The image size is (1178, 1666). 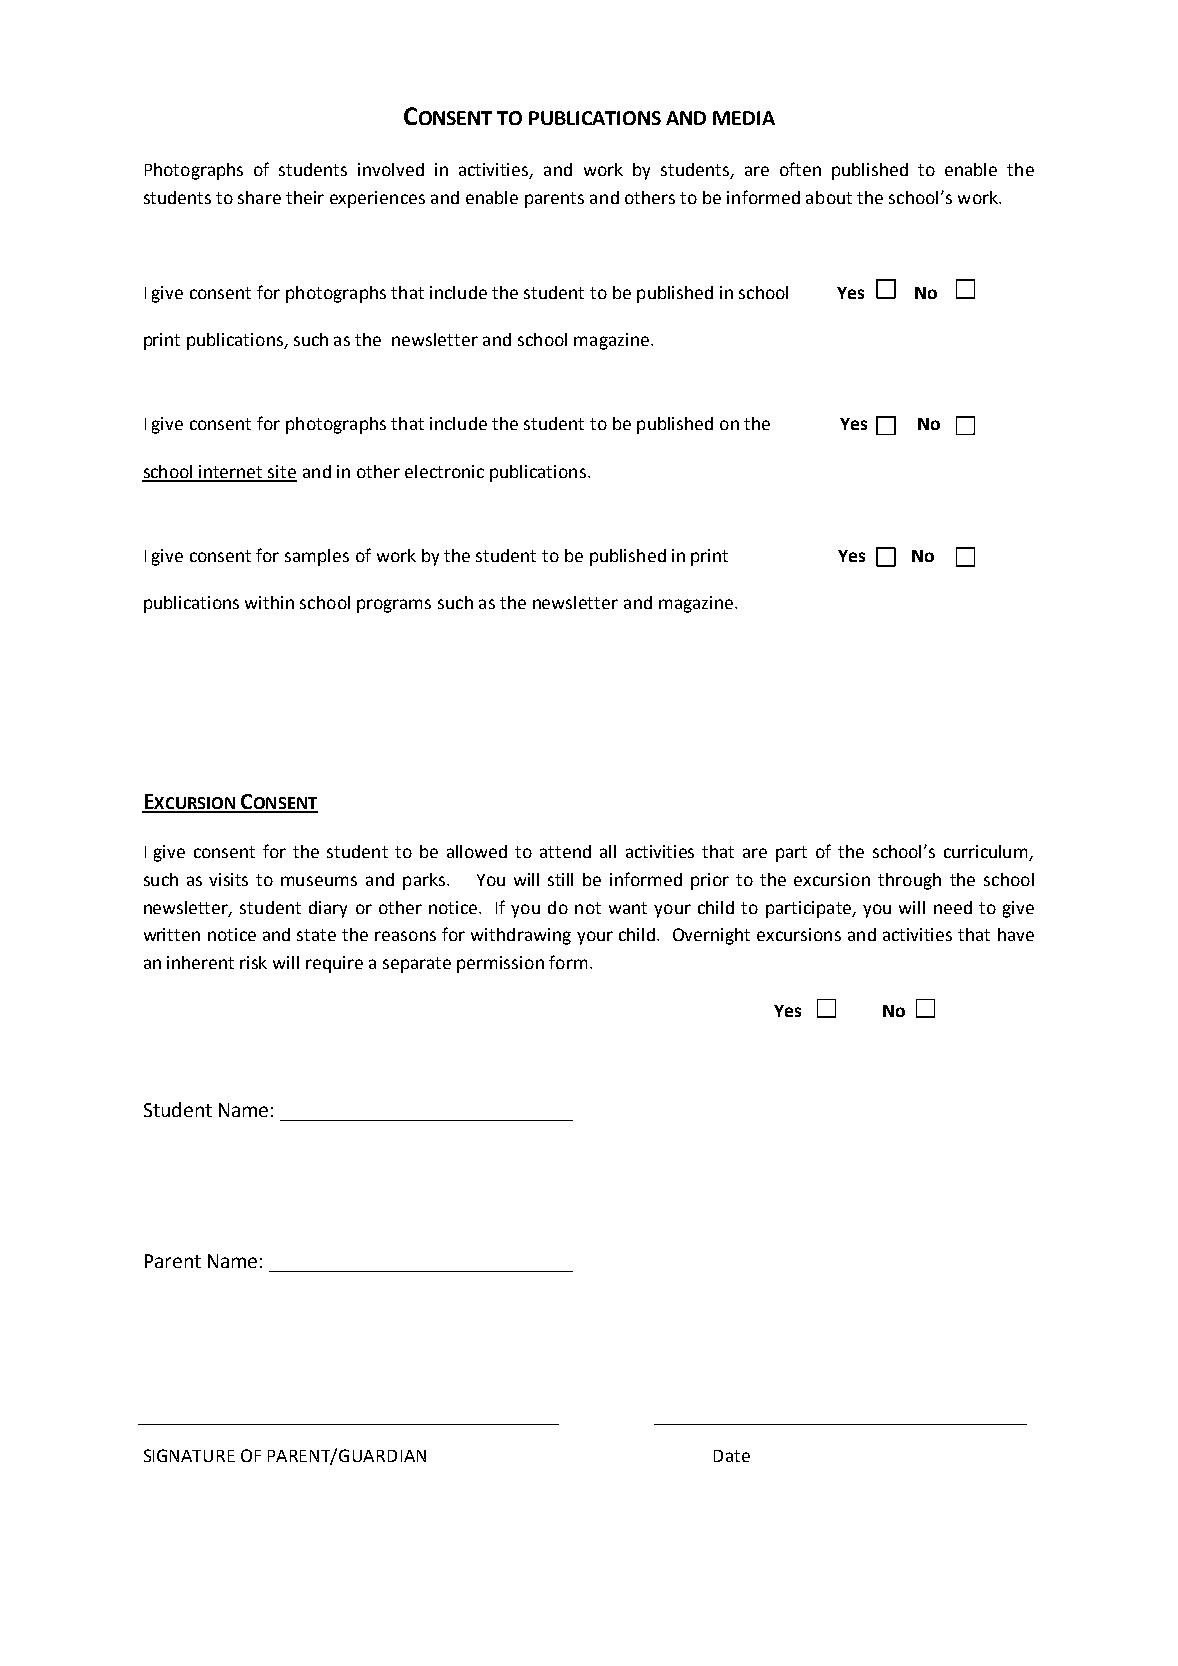 I want to click on share, so click(x=259, y=197).
